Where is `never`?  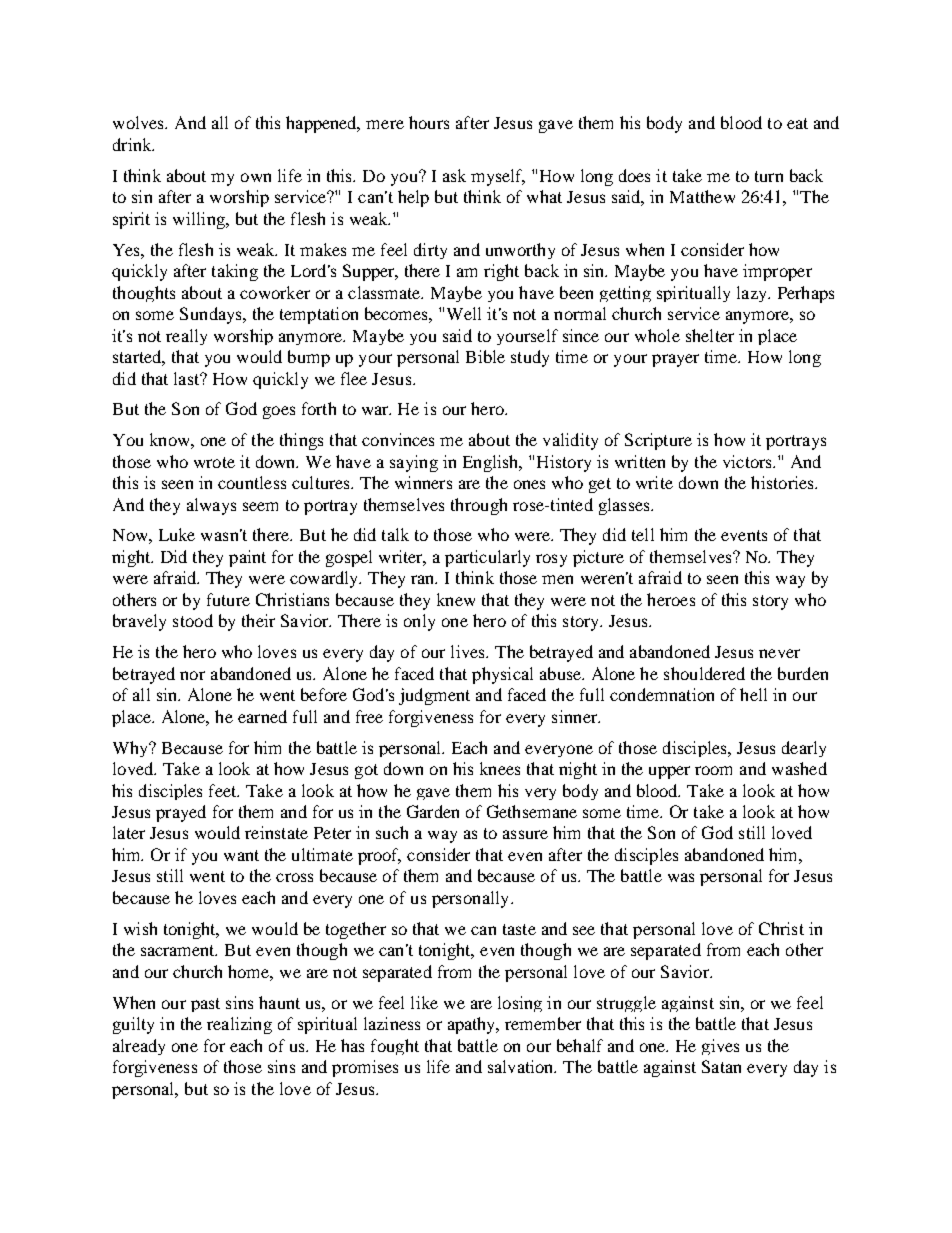 never is located at coordinates (779, 653).
